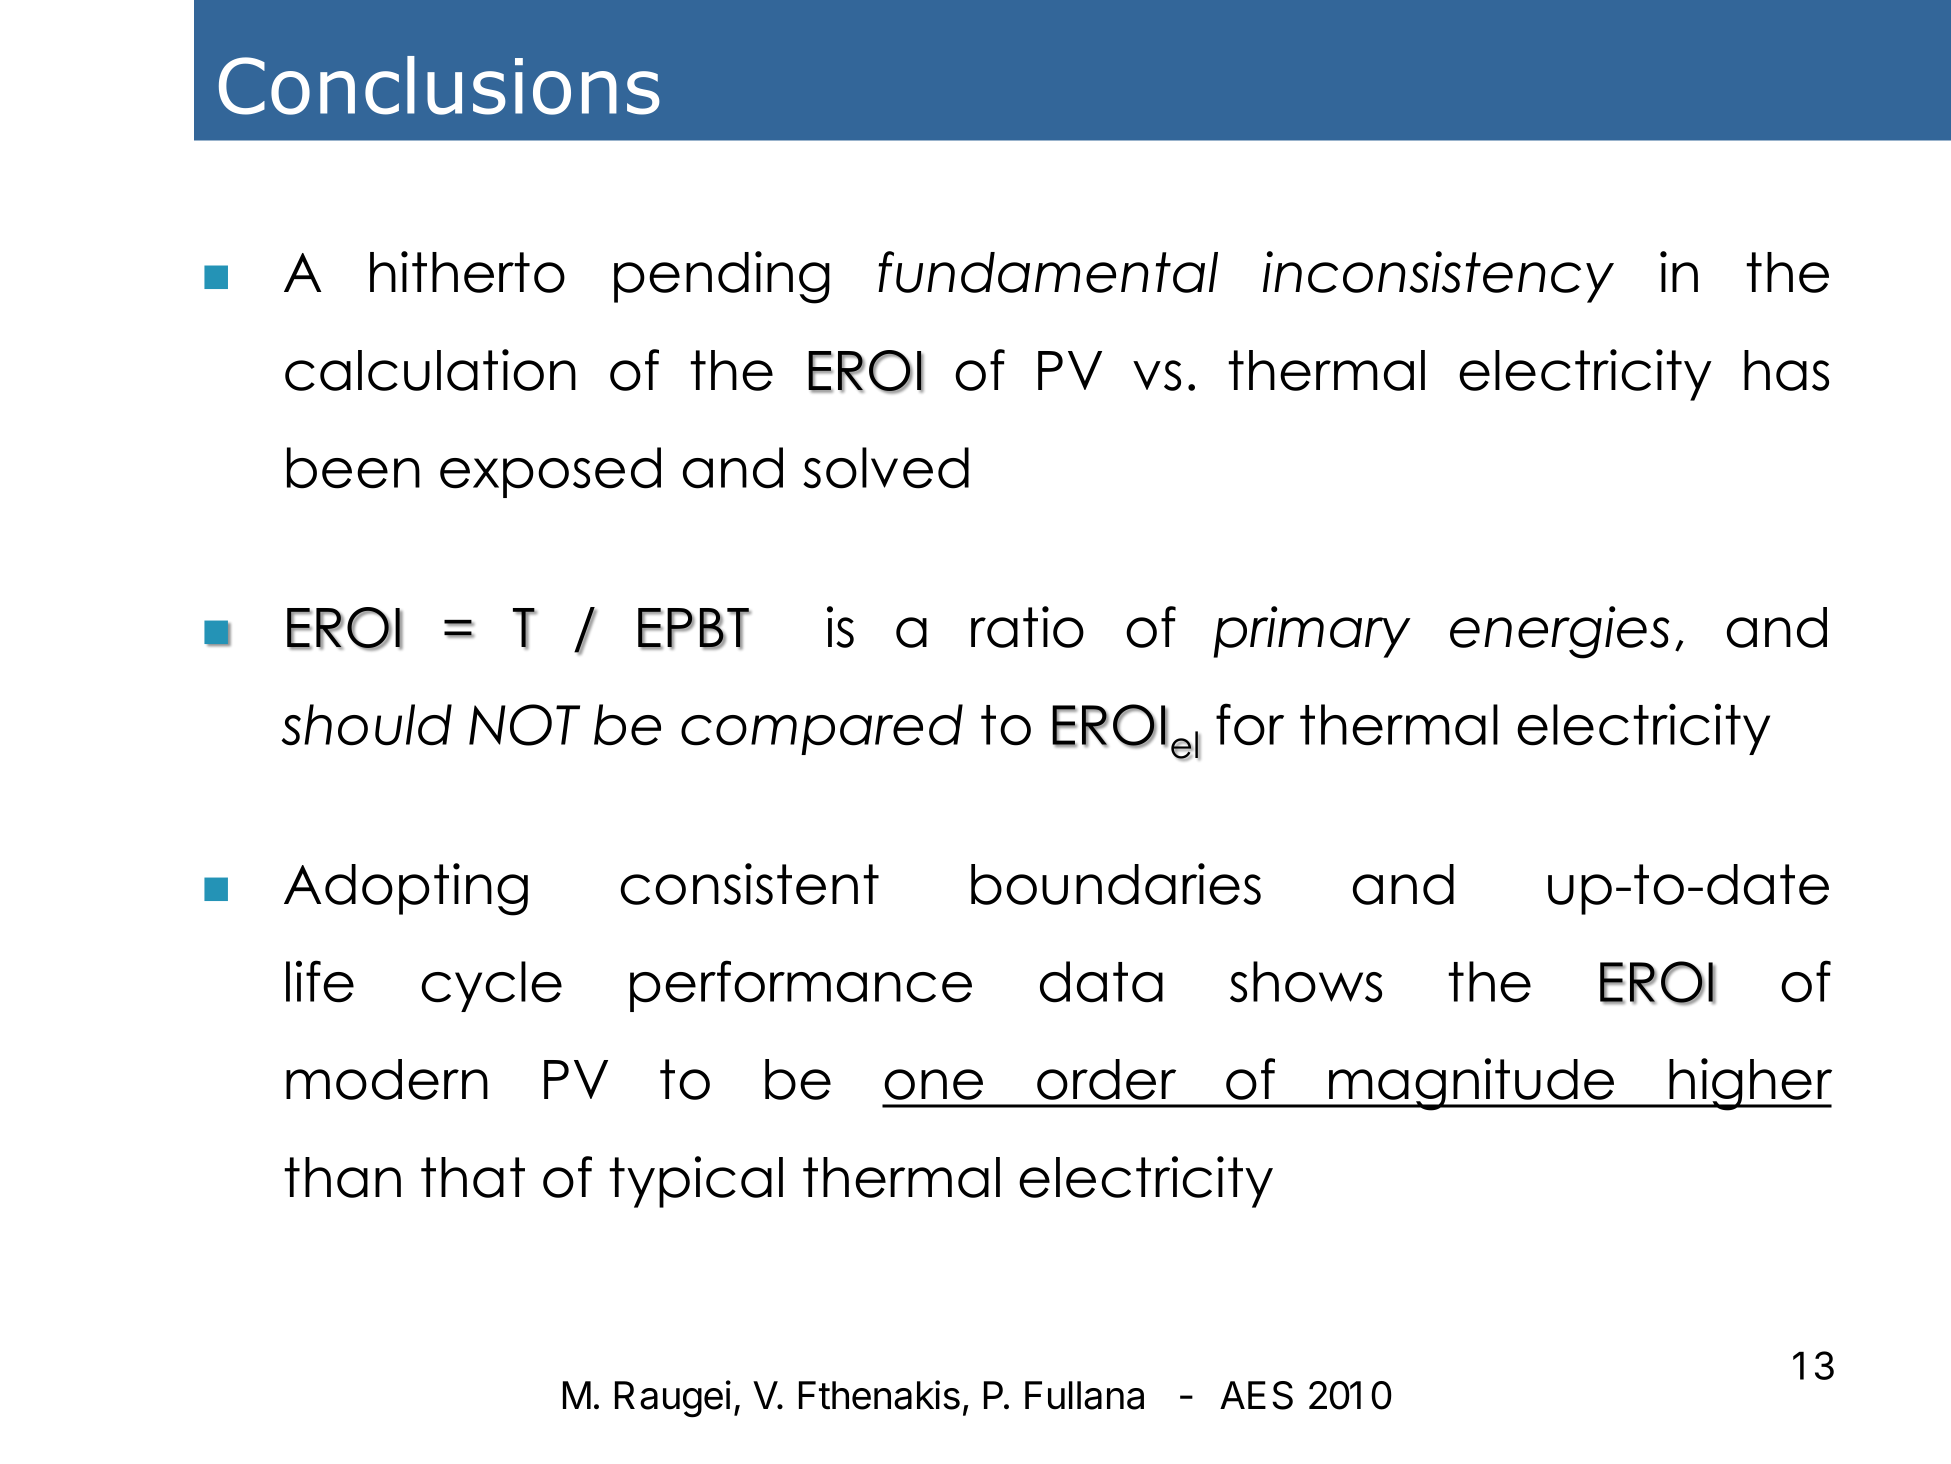 The width and height of the screenshot is (1951, 1464). Describe the element at coordinates (524, 725) in the screenshot. I see `NOT` at that location.
